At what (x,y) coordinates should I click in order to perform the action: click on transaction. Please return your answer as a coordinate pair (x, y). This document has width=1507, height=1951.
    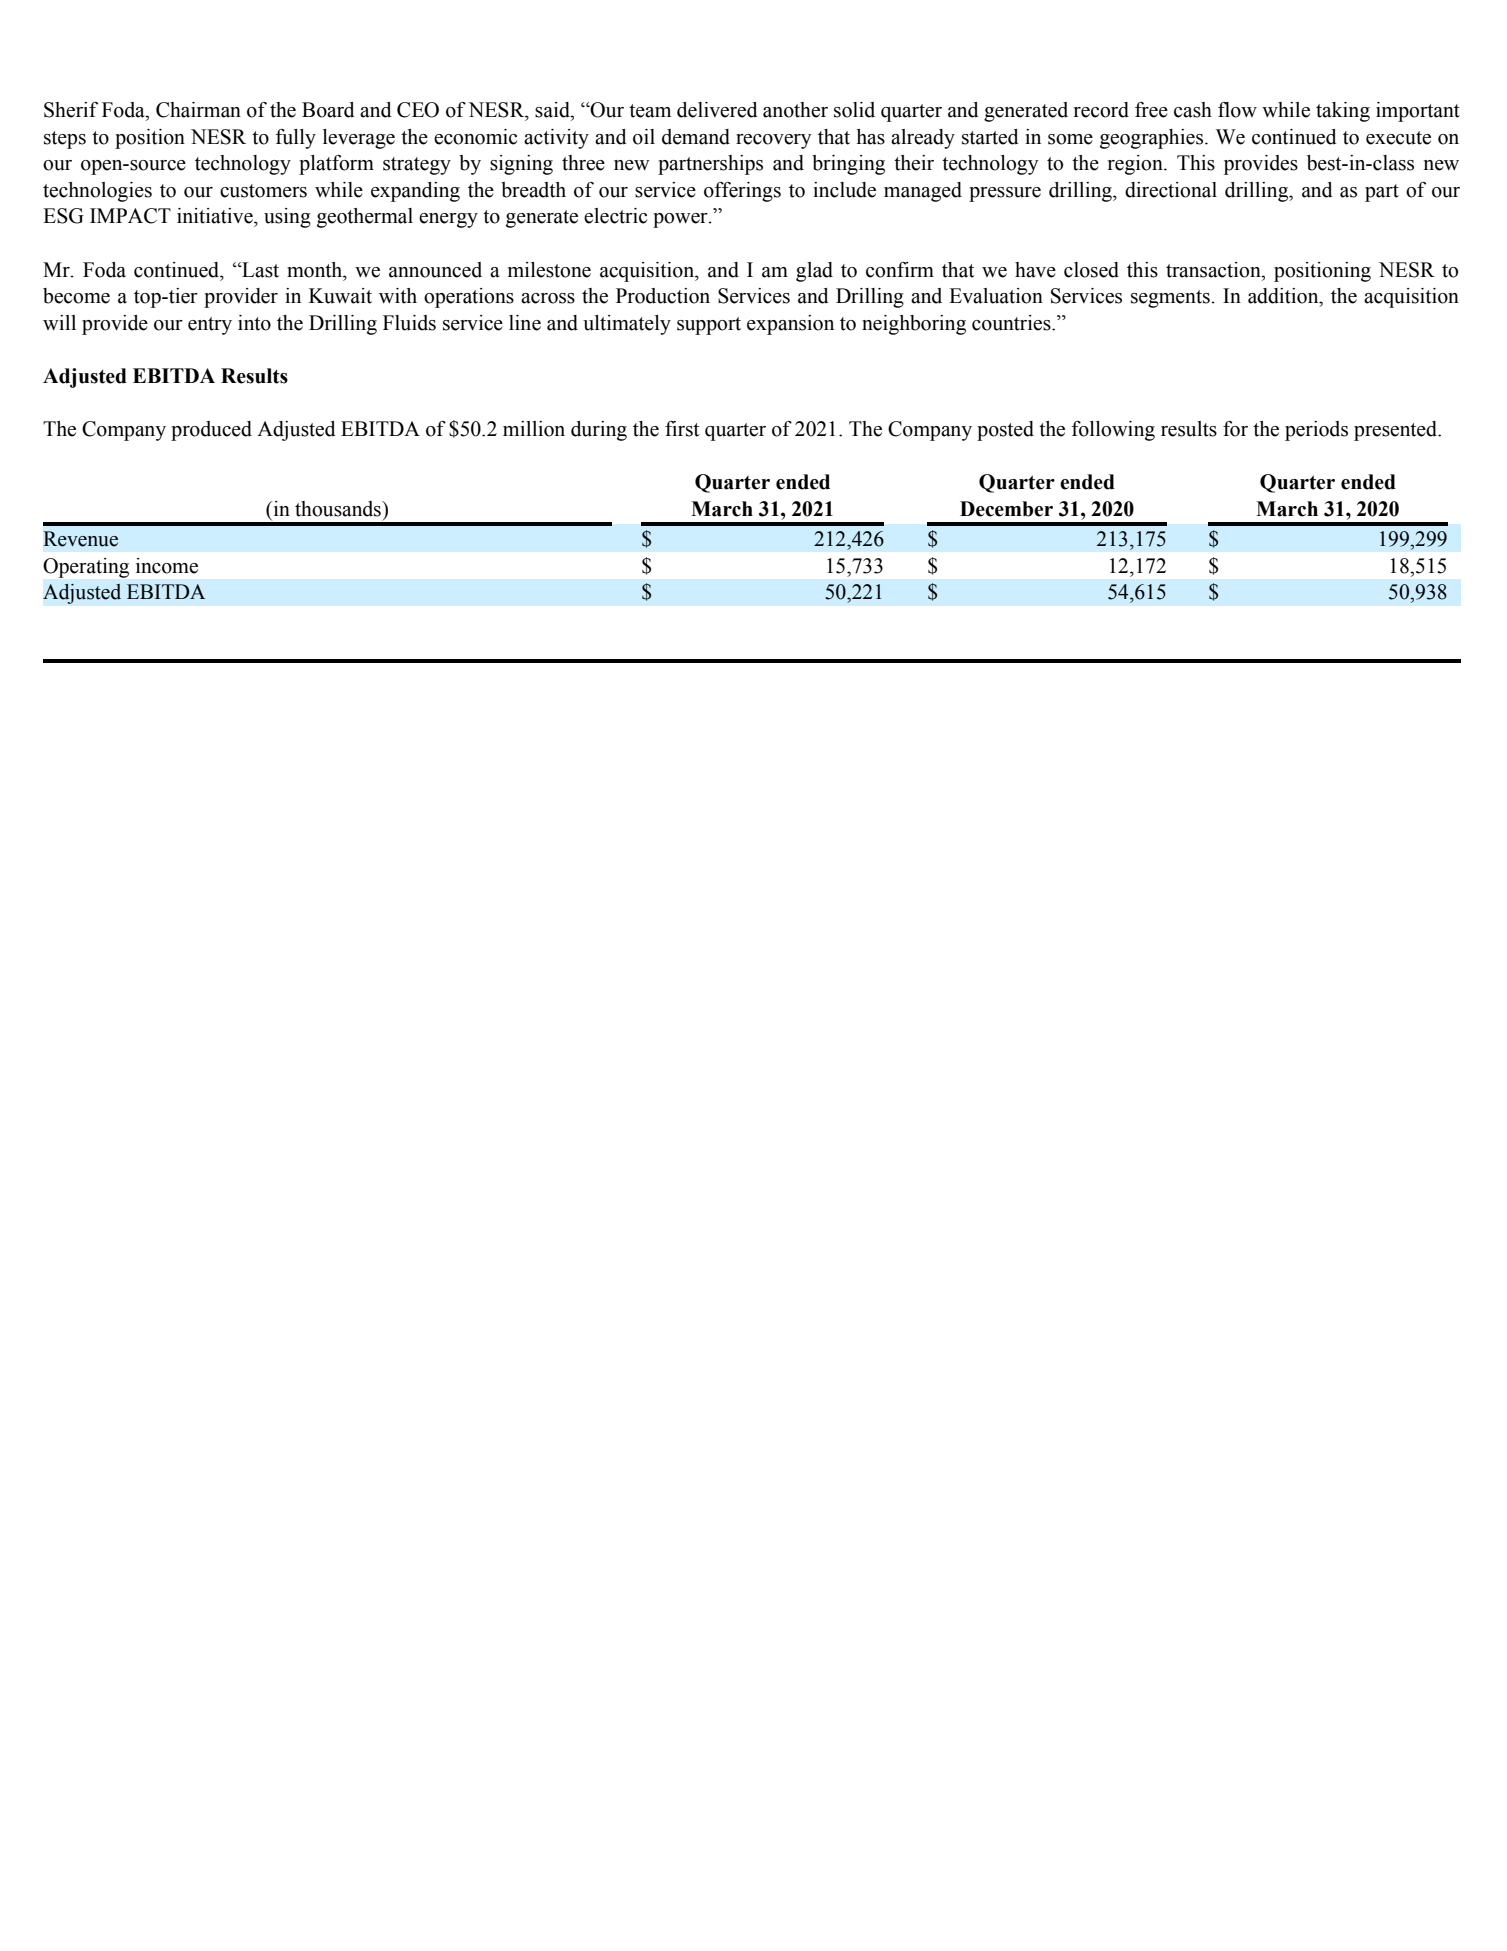
    Looking at the image, I should click on (1214, 270).
